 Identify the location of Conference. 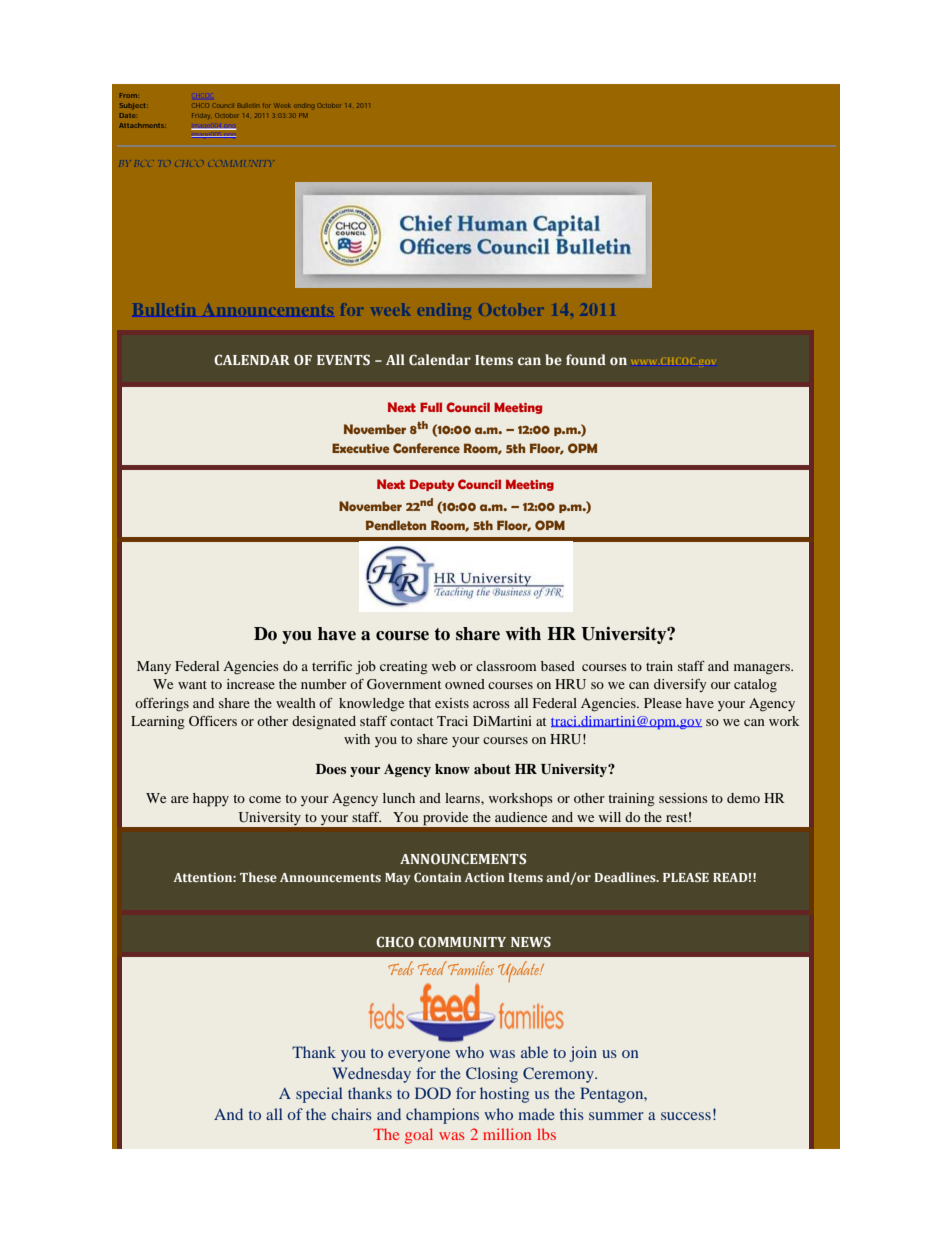
(426, 448).
